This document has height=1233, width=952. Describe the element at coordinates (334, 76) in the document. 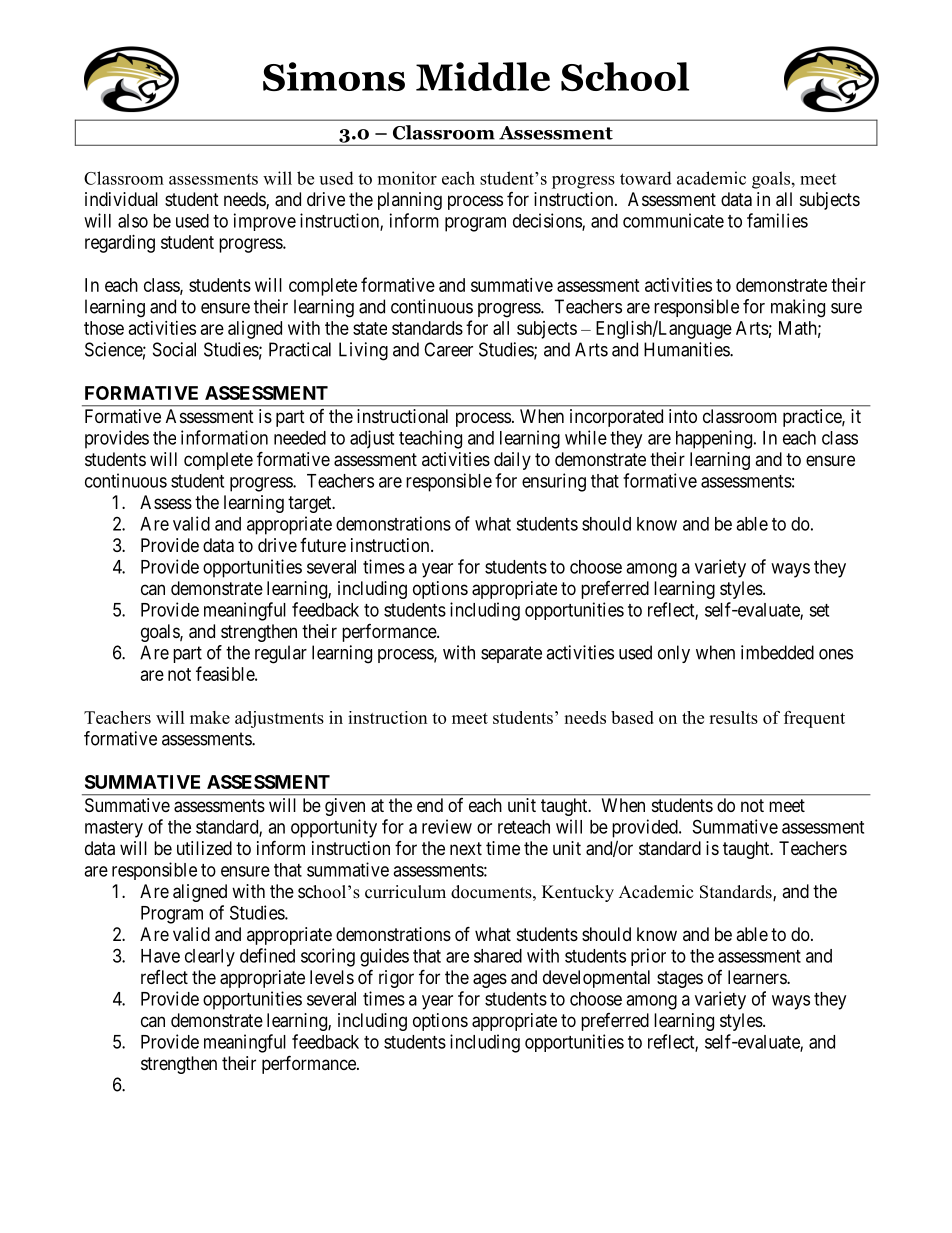

I see `Simons` at that location.
